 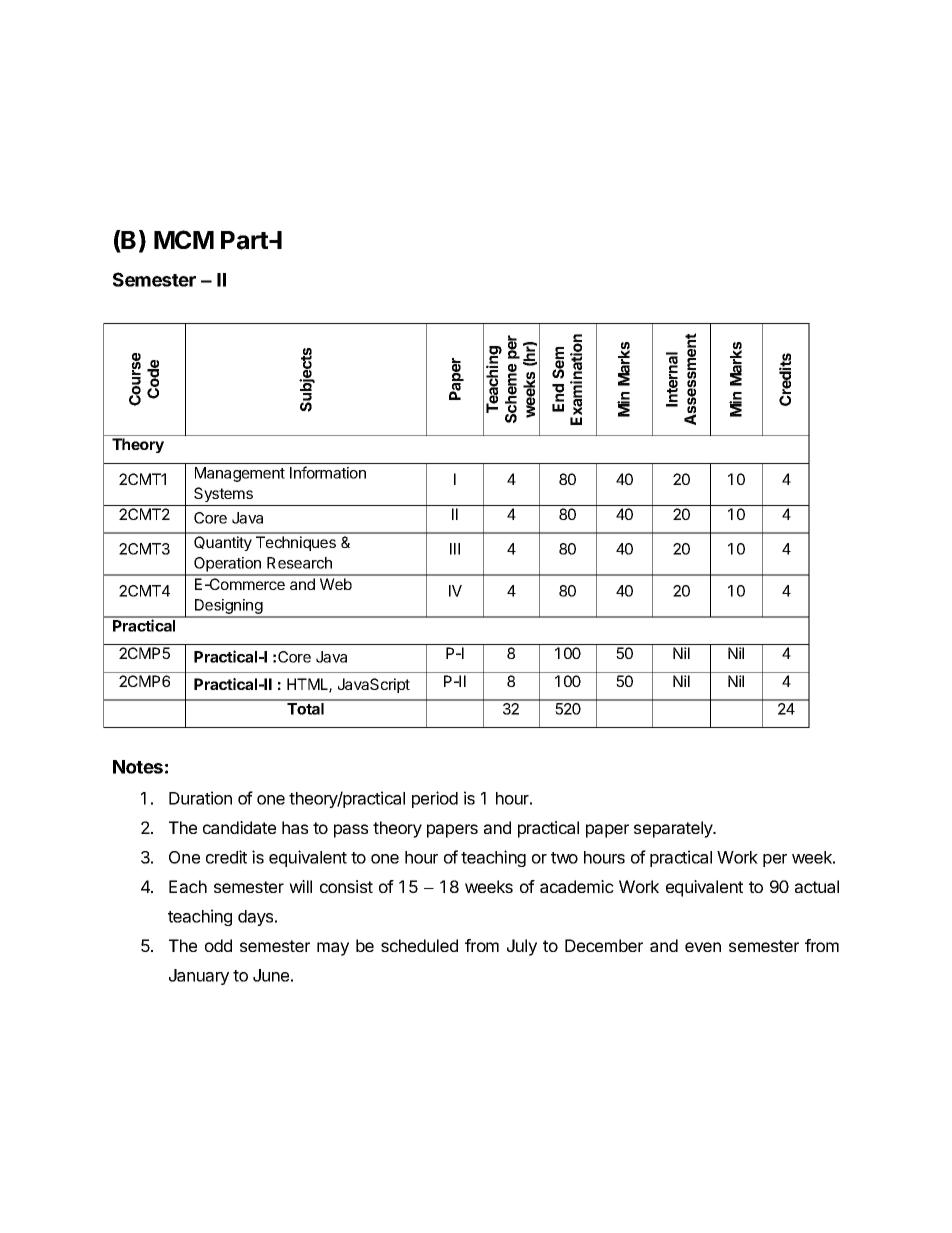 What do you see at coordinates (564, 858) in the screenshot?
I see `two` at bounding box center [564, 858].
